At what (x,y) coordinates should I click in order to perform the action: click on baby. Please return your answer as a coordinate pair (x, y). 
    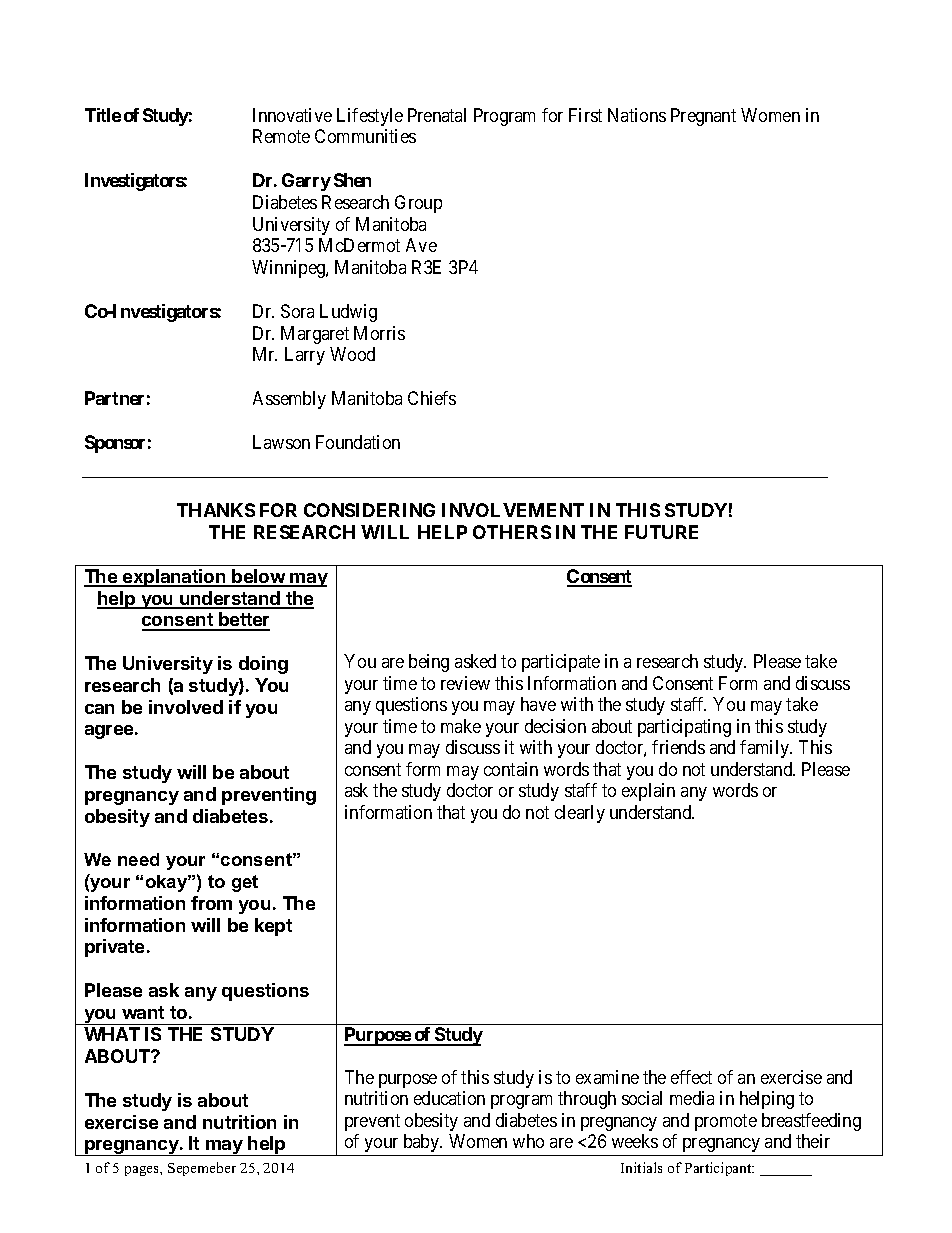
    Looking at the image, I should click on (423, 1143).
